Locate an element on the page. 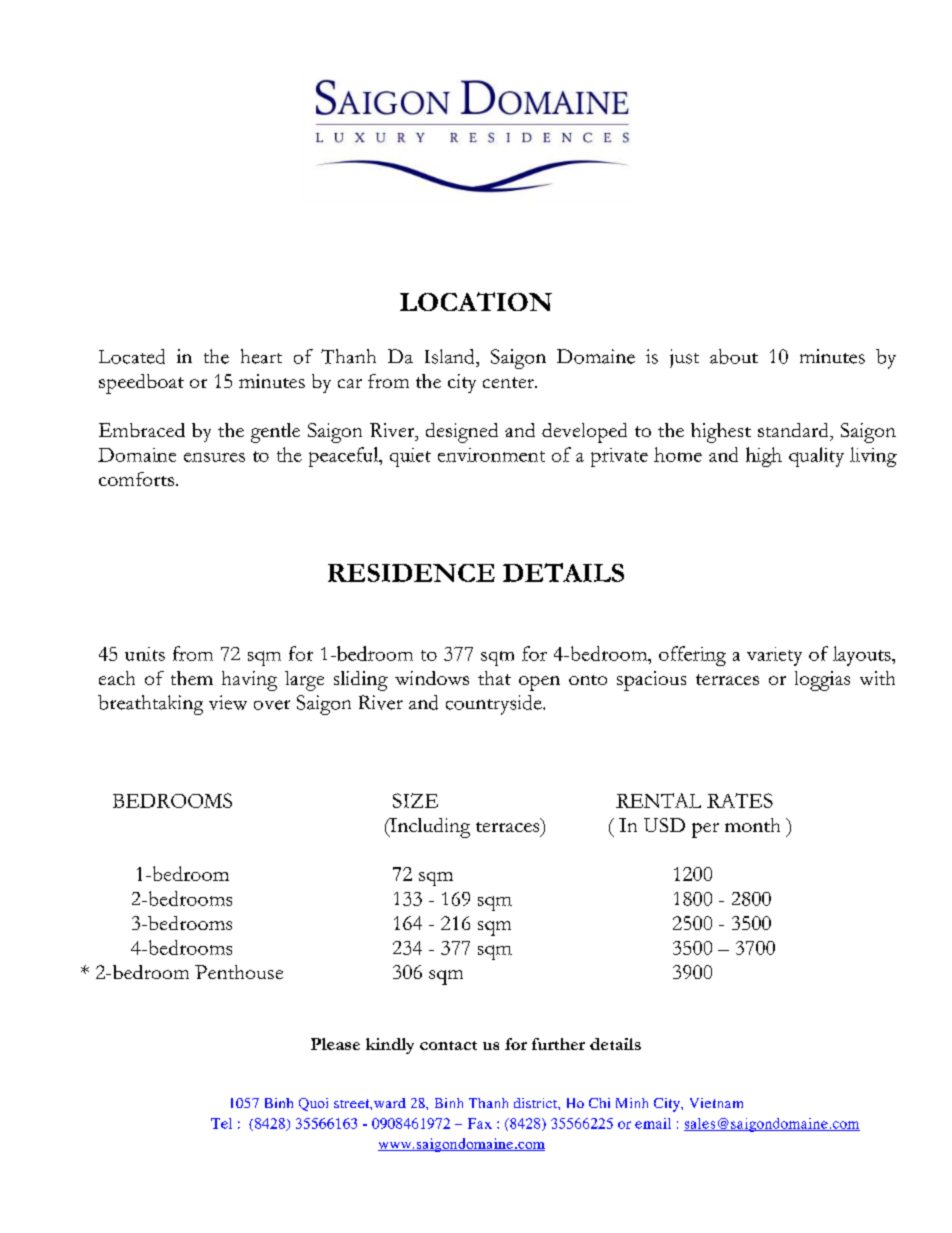 The width and height of the document is (952, 1233). Tel is located at coordinates (221, 1123).
